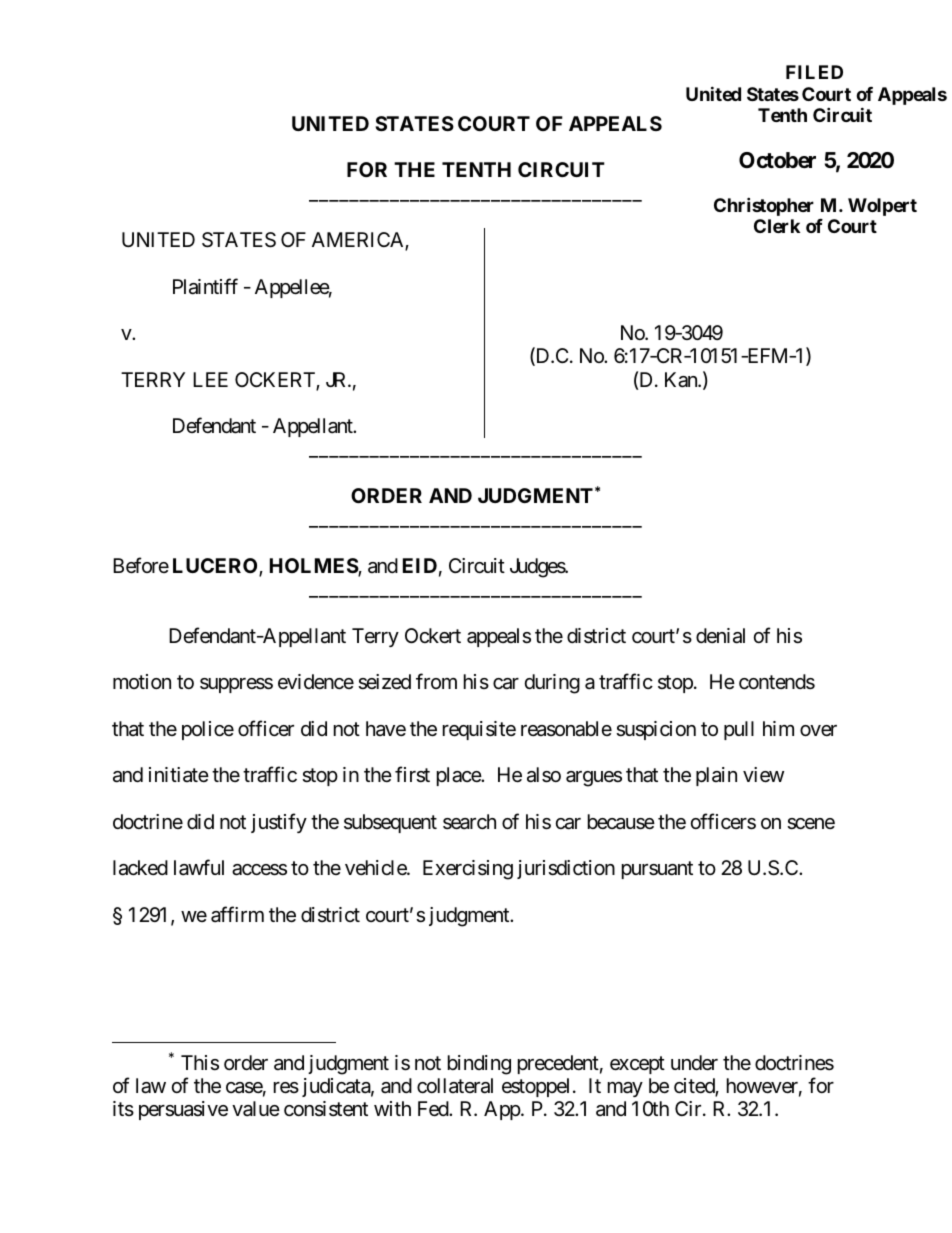 This document has width=952, height=1233. What do you see at coordinates (682, 380) in the document?
I see `Kan` at bounding box center [682, 380].
